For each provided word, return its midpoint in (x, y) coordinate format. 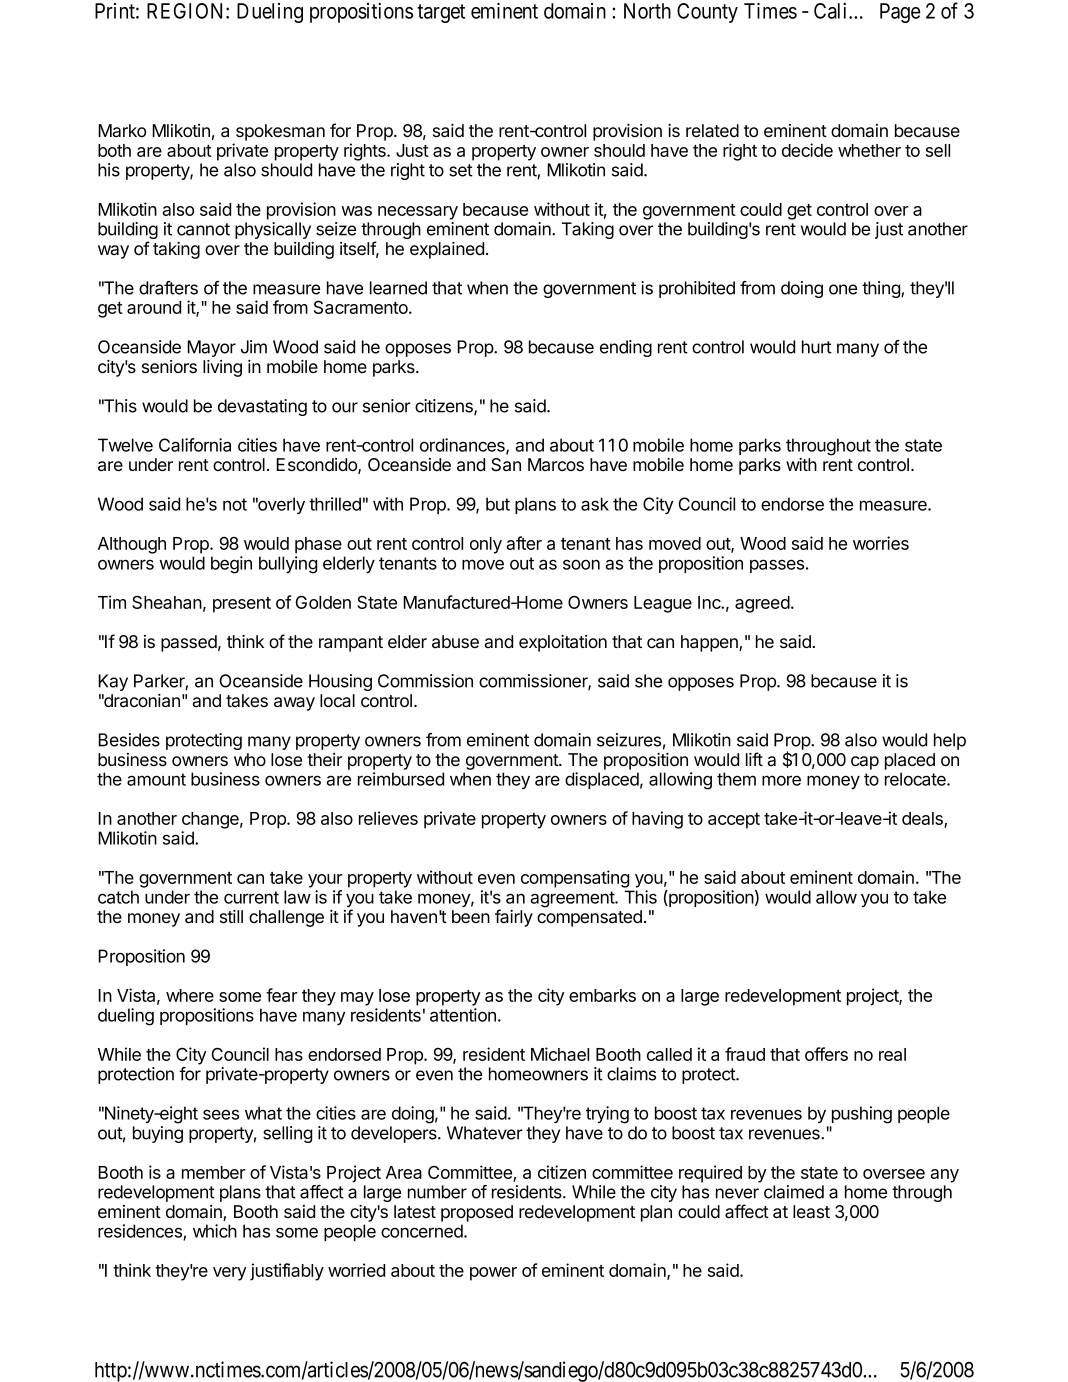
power (493, 1274)
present (242, 605)
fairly (514, 918)
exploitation (563, 643)
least (811, 1211)
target (441, 13)
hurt (817, 347)
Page (900, 13)
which (215, 1231)
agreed (762, 604)
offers (826, 1054)
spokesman (280, 132)
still (231, 916)
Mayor (211, 348)
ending (626, 348)
